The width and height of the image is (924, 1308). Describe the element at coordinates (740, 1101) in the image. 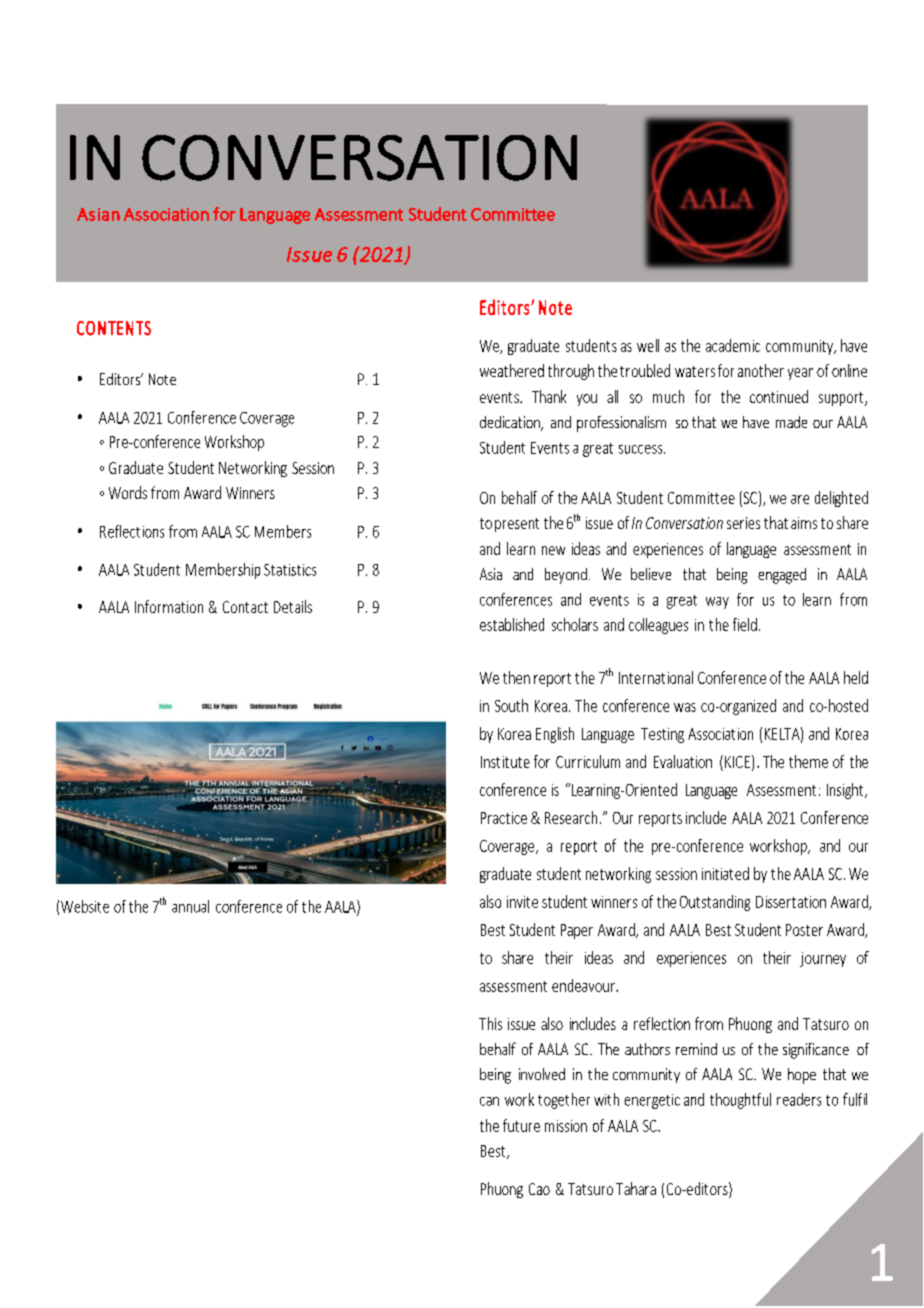

I see `thoughtful` at that location.
